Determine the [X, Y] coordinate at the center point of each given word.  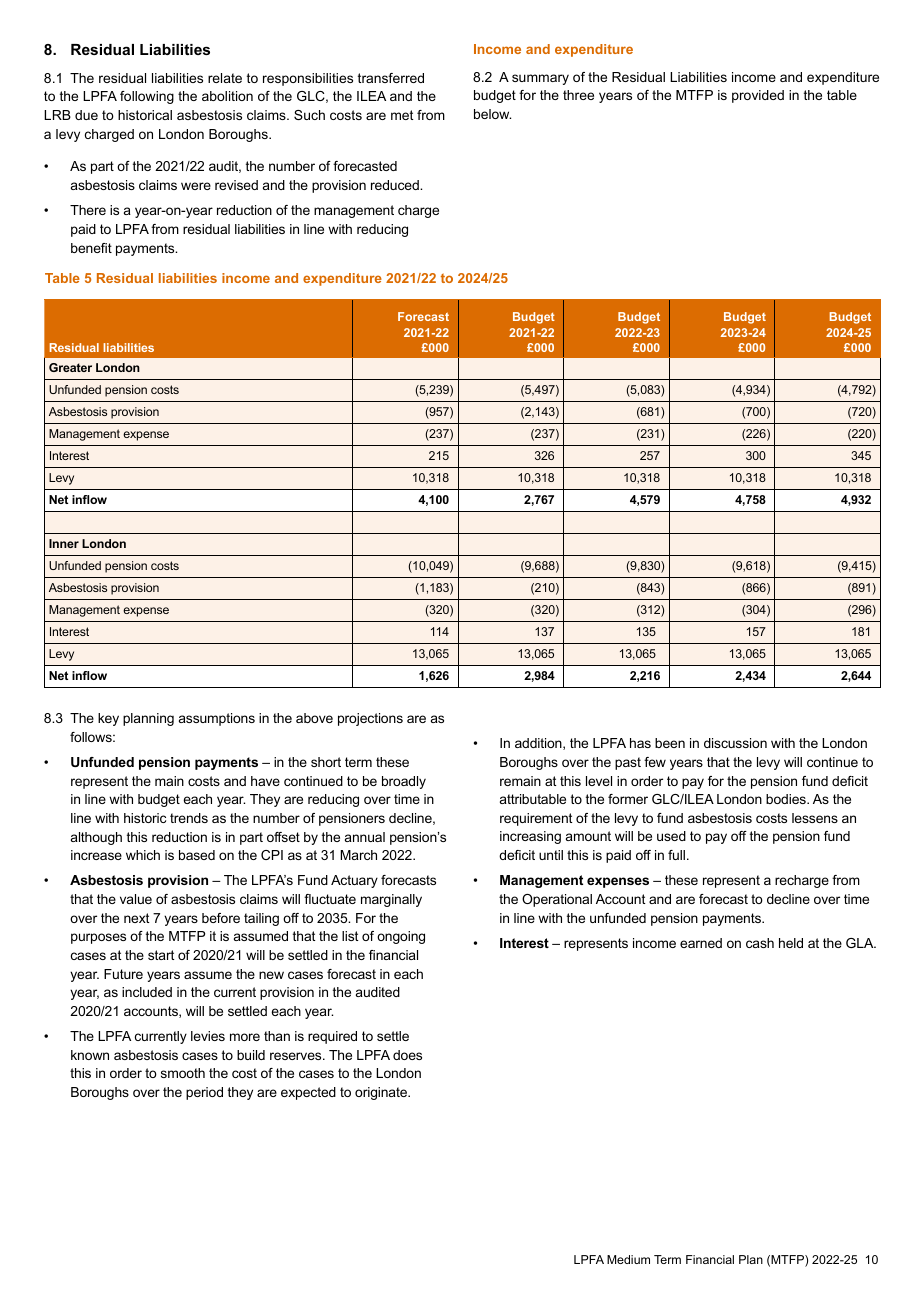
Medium [628, 1259]
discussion [735, 743]
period [204, 1093]
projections [370, 719]
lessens [815, 818]
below [492, 114]
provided [758, 96]
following [147, 97]
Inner [64, 543]
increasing [530, 837]
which [143, 855]
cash [760, 943]
